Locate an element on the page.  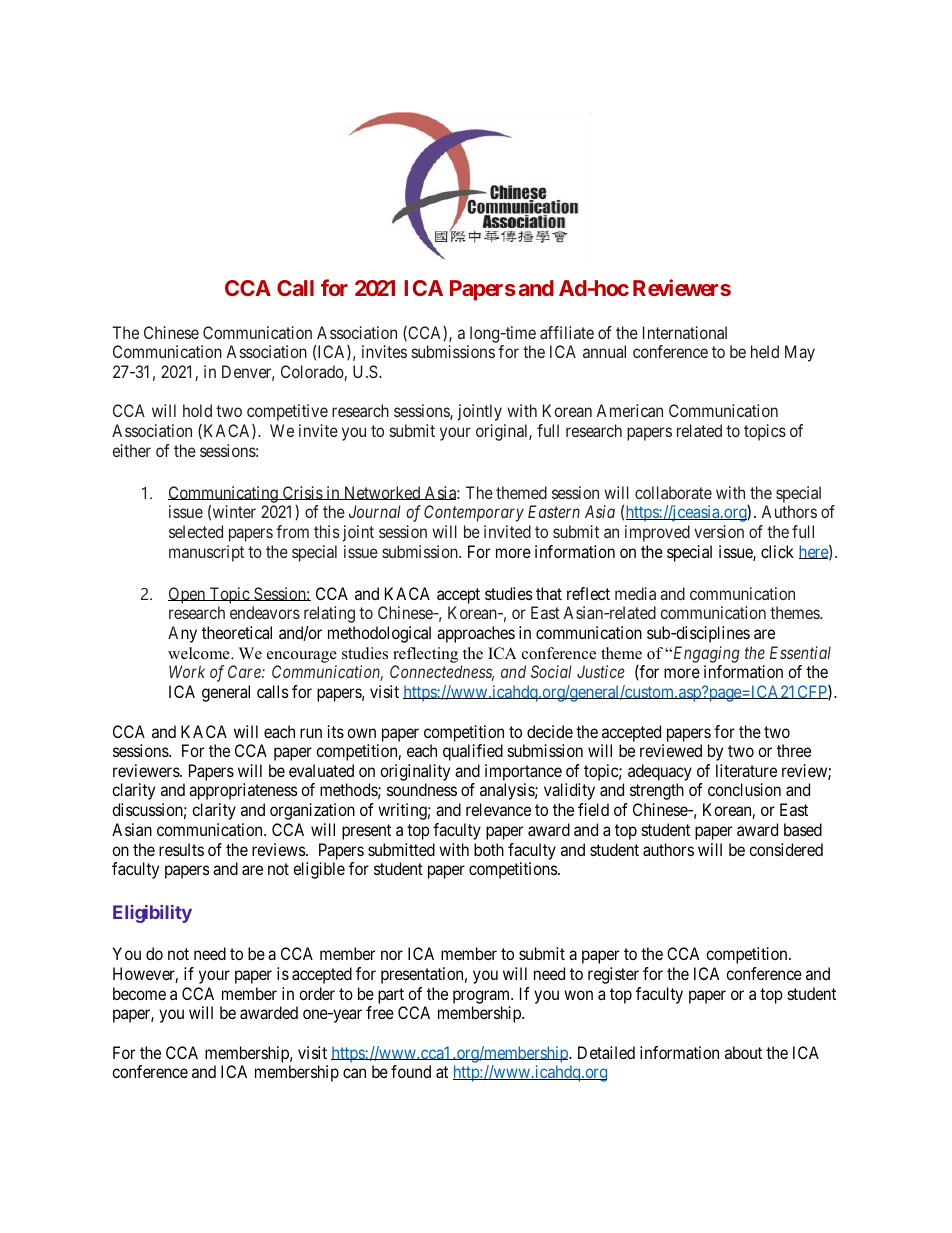
affiliate is located at coordinates (567, 332).
